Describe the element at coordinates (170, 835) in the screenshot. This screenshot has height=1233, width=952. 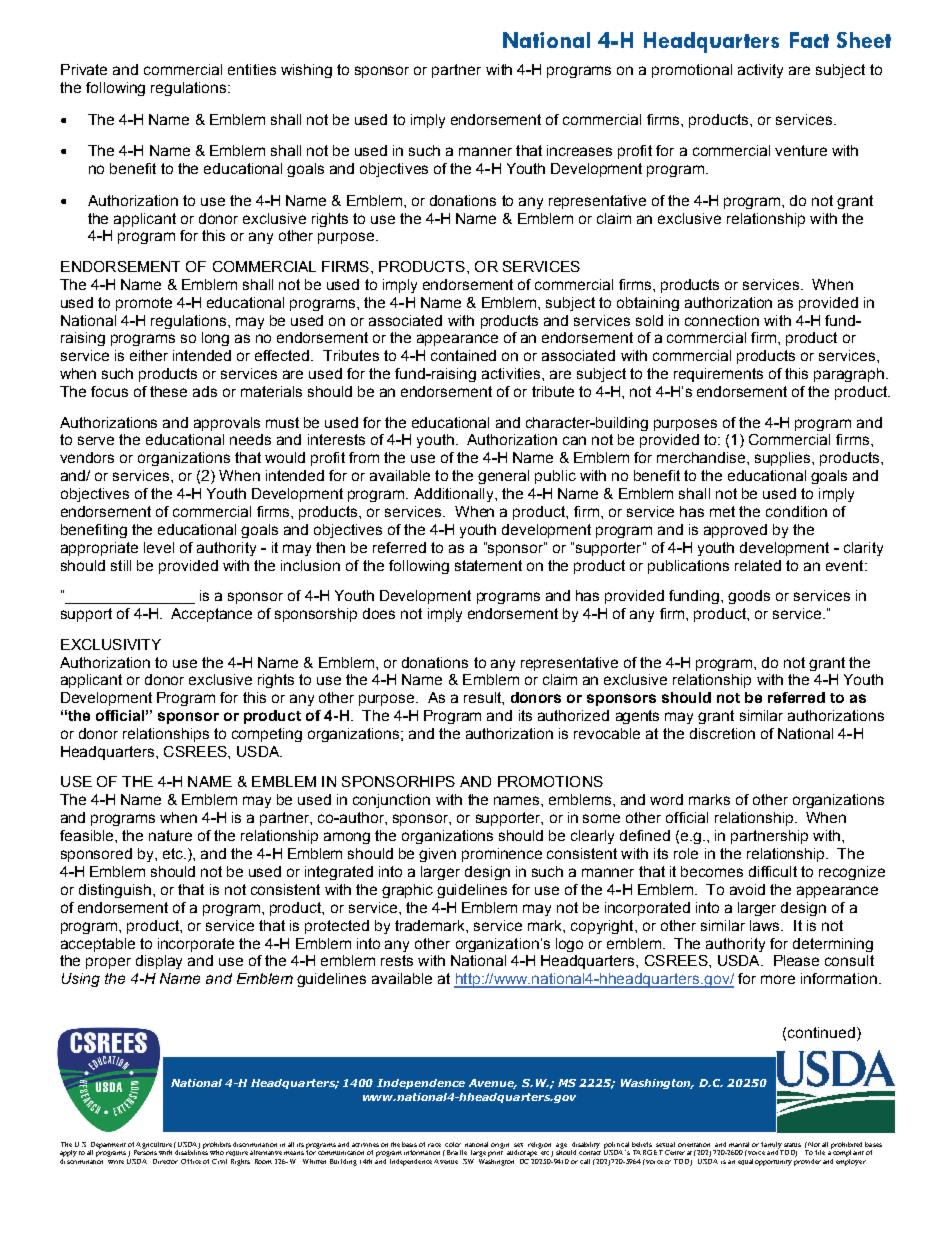
I see `nature` at that location.
